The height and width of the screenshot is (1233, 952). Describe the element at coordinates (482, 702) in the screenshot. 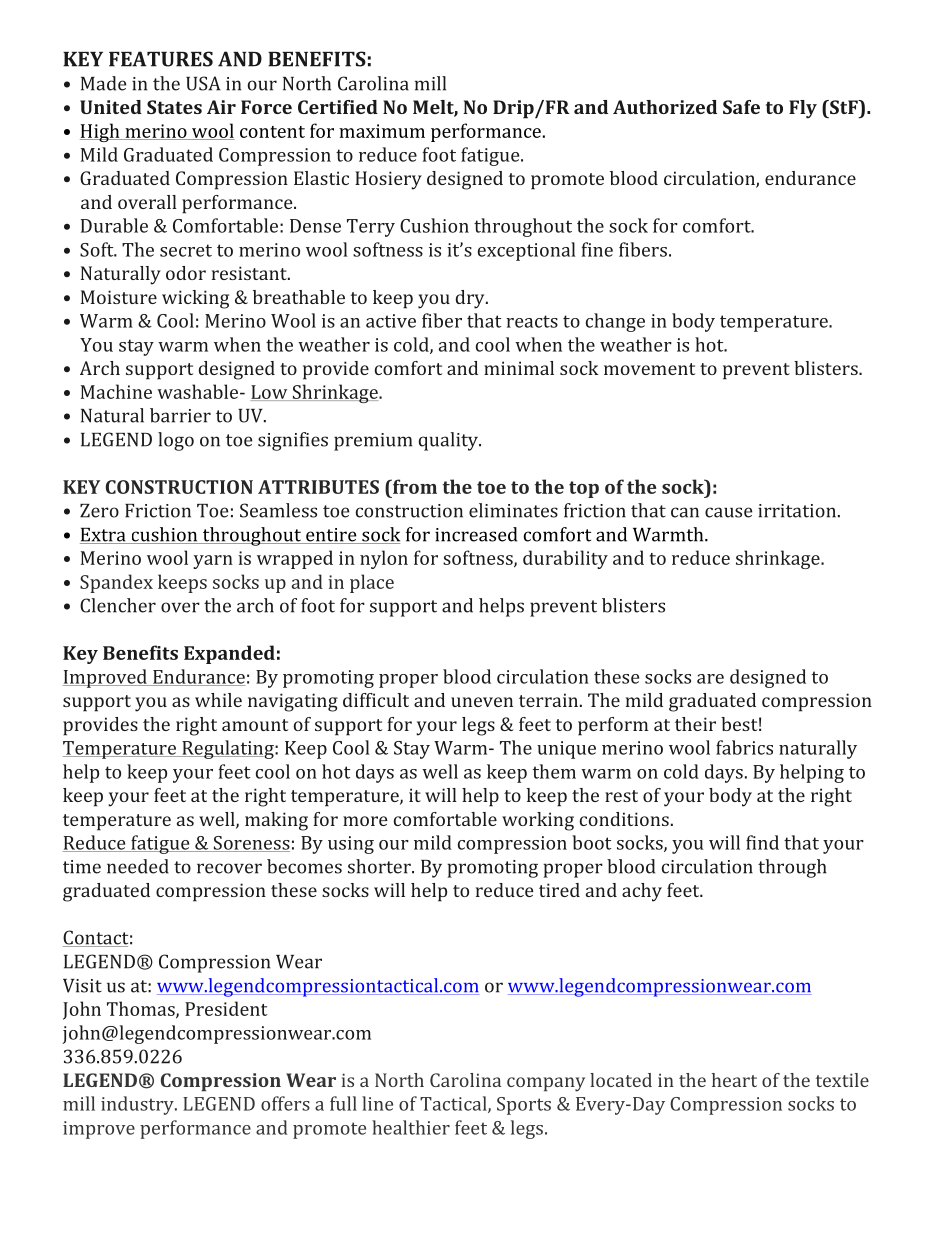

I see `uneven` at that location.
